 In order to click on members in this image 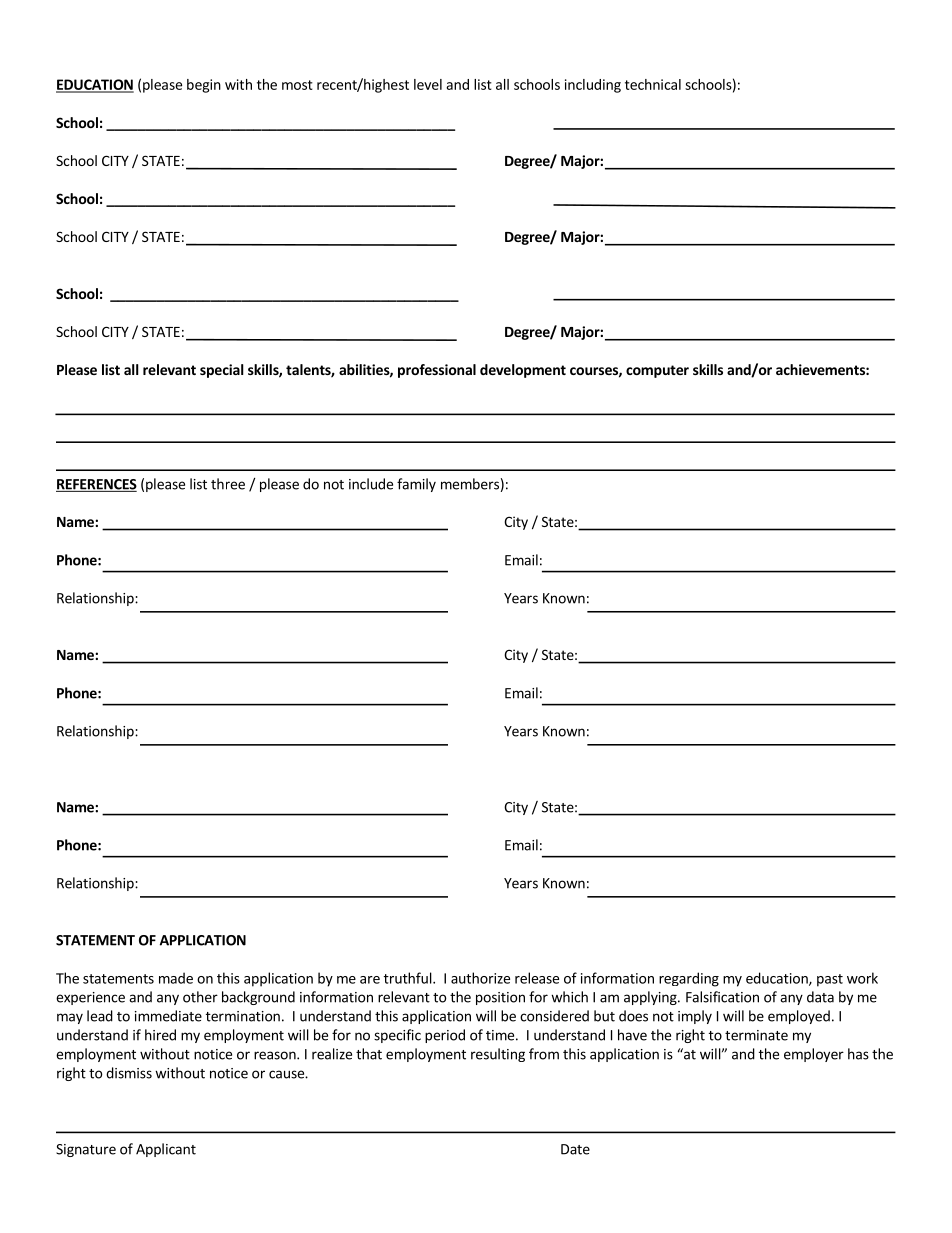, I will do `click(470, 484)`.
